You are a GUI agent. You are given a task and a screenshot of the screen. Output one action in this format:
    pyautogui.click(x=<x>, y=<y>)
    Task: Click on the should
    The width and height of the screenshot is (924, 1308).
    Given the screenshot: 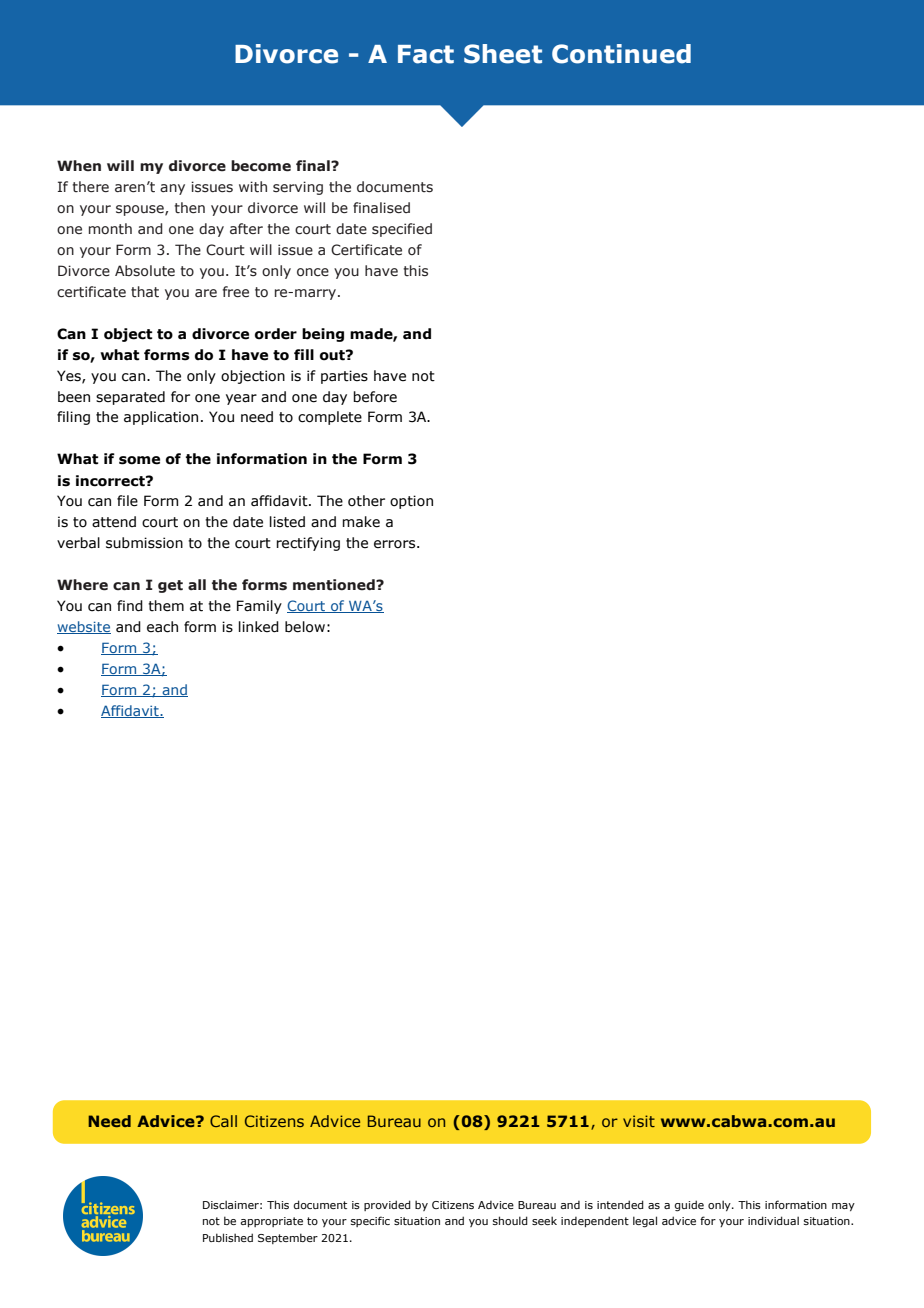 What is the action you would take?
    pyautogui.click(x=510, y=1220)
